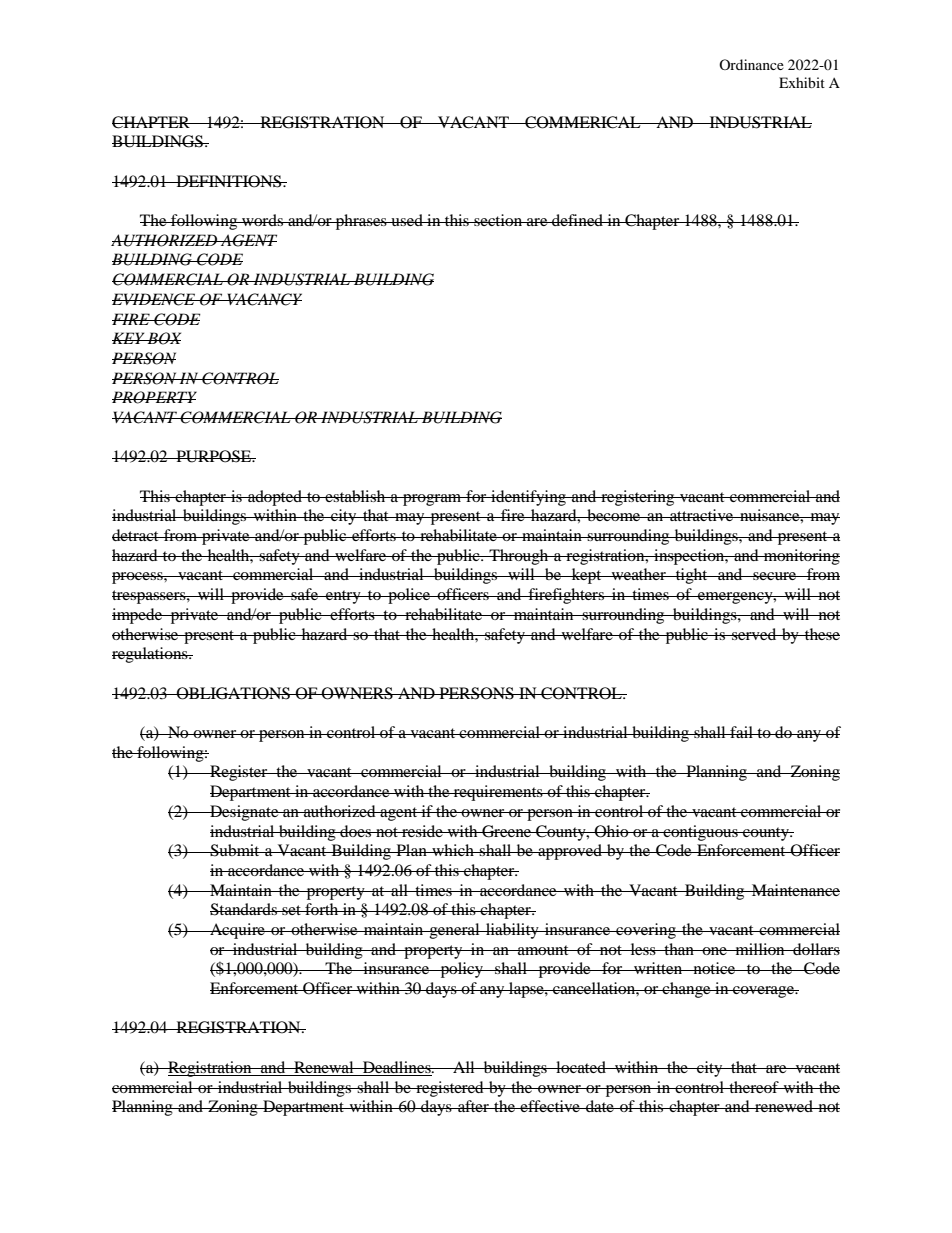 The height and width of the page is (1233, 952). Describe the element at coordinates (432, 500) in the page. I see `program` at that location.
